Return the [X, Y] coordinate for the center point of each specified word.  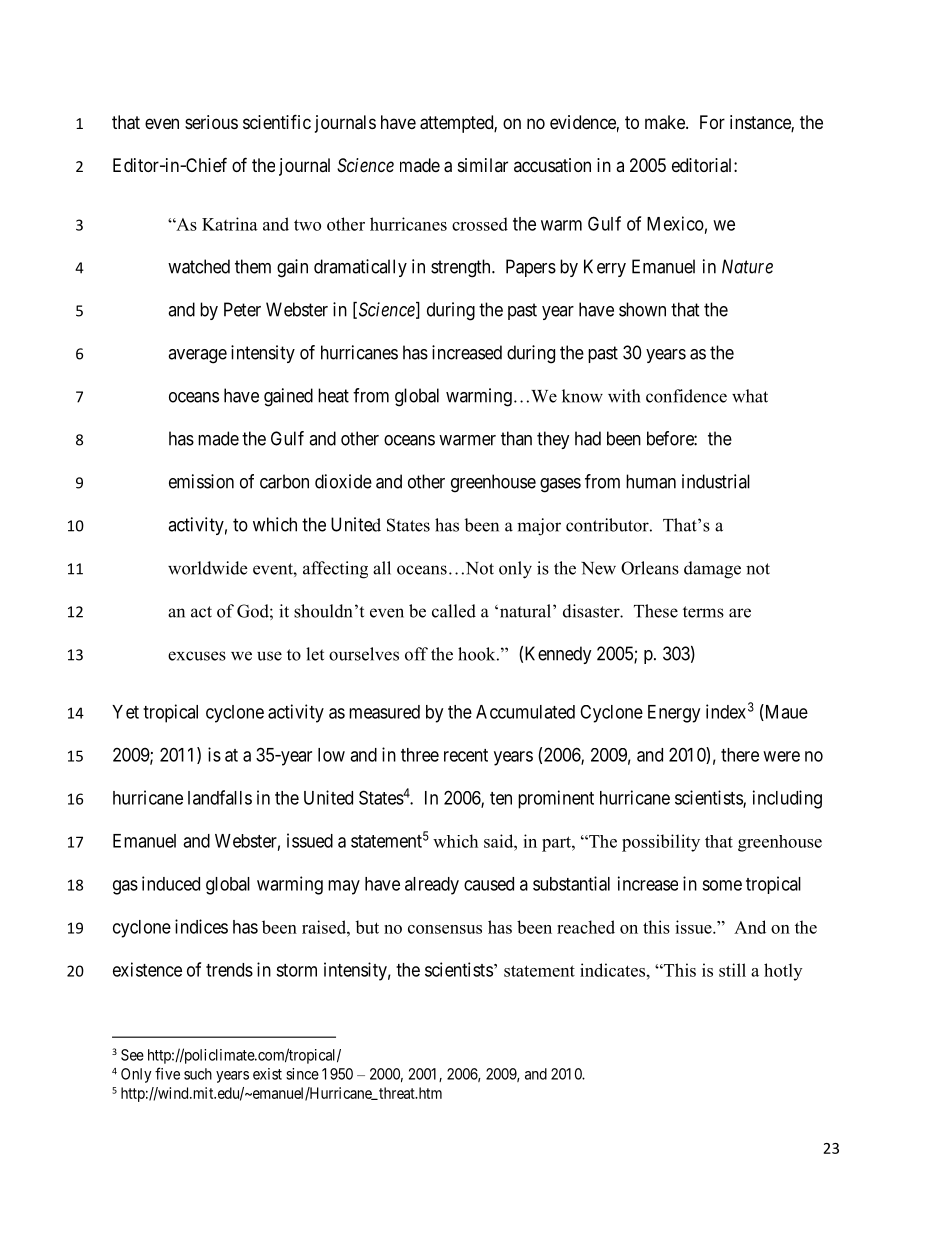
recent [466, 755]
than [516, 438]
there [740, 755]
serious [211, 122]
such [198, 1074]
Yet [125, 712]
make [666, 122]
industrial [716, 481]
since [302, 1074]
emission [201, 481]
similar [483, 165]
